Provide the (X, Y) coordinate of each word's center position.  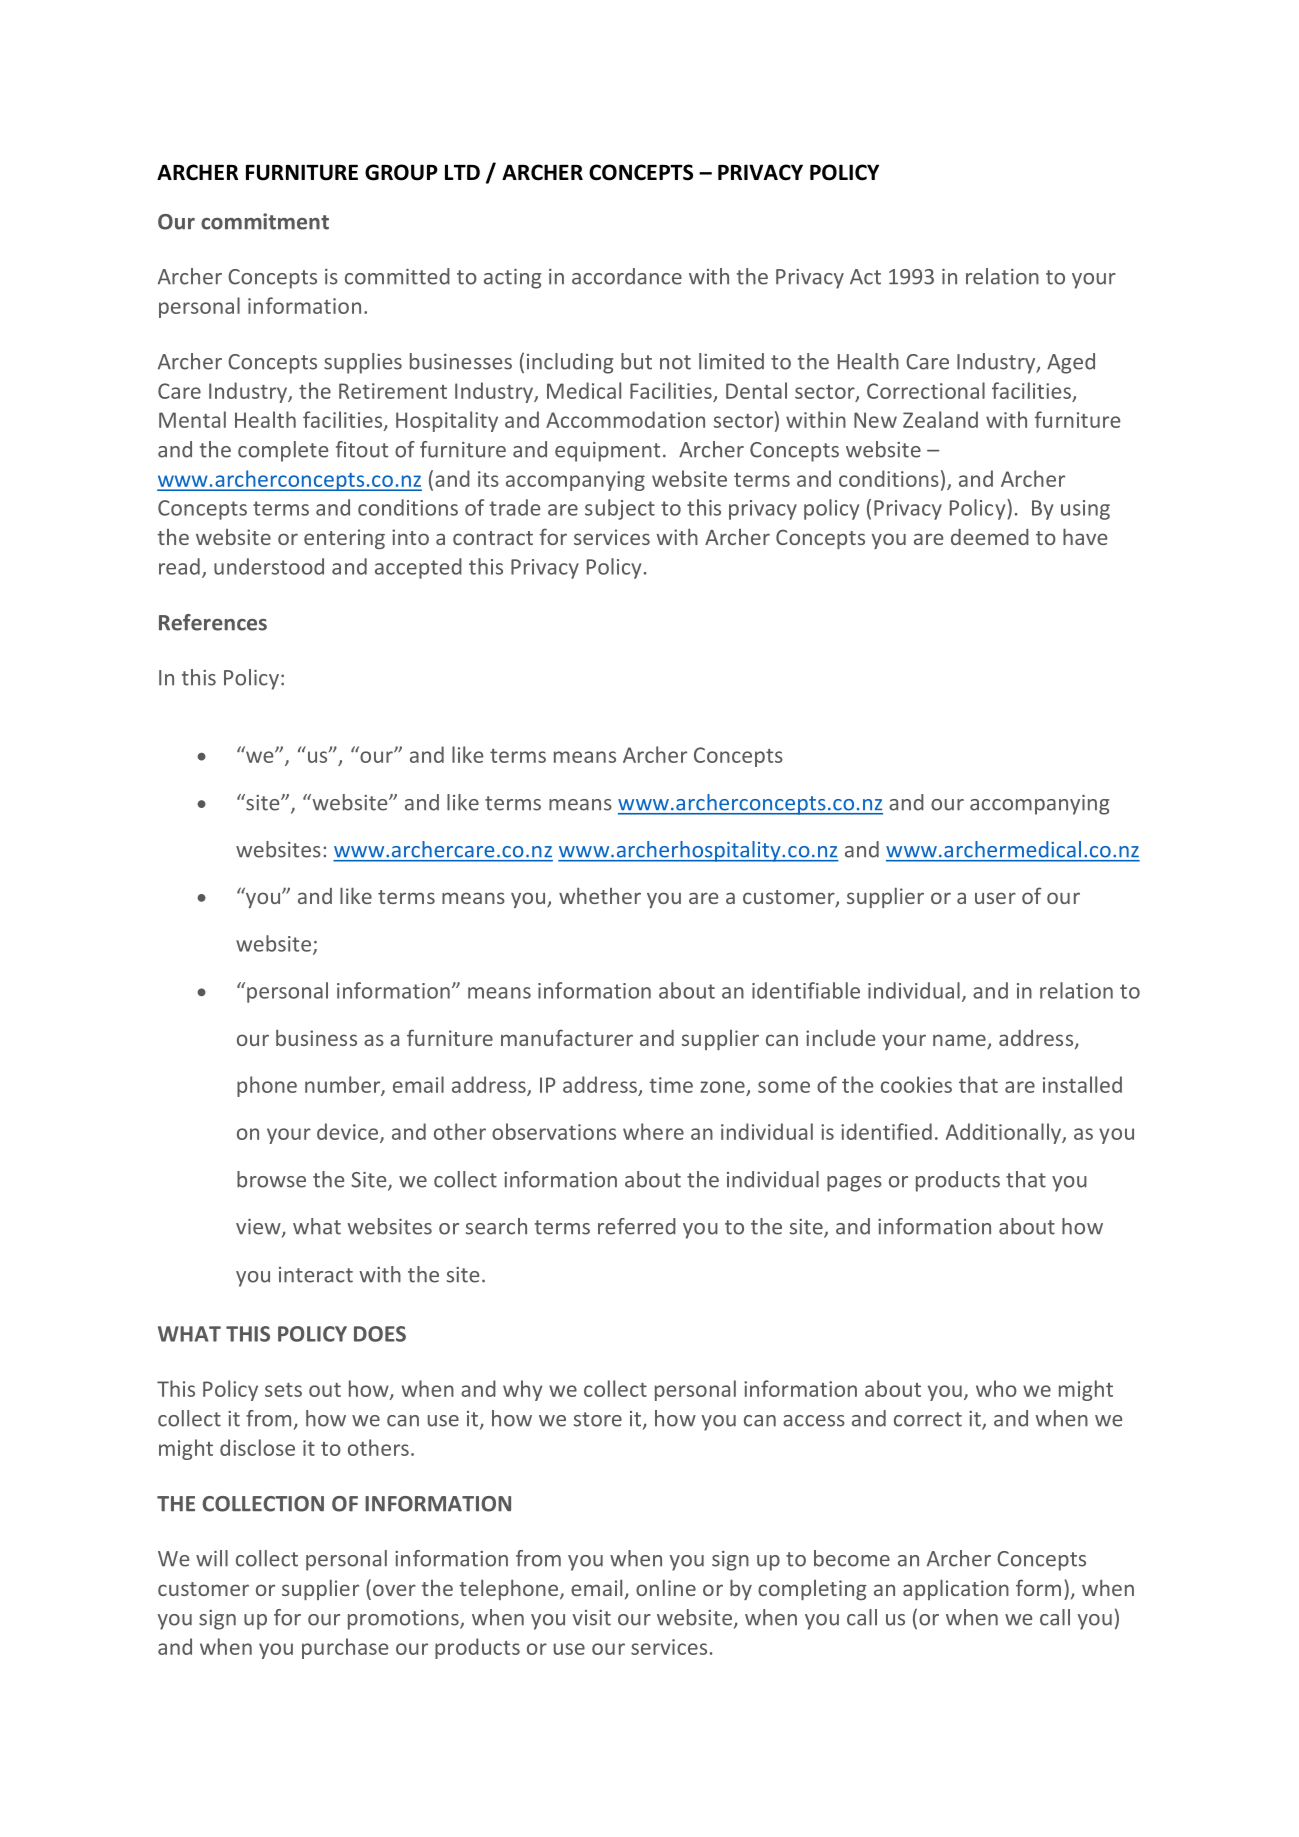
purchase (345, 1648)
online (666, 1587)
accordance (627, 276)
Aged (1071, 363)
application (956, 1589)
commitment (265, 221)
